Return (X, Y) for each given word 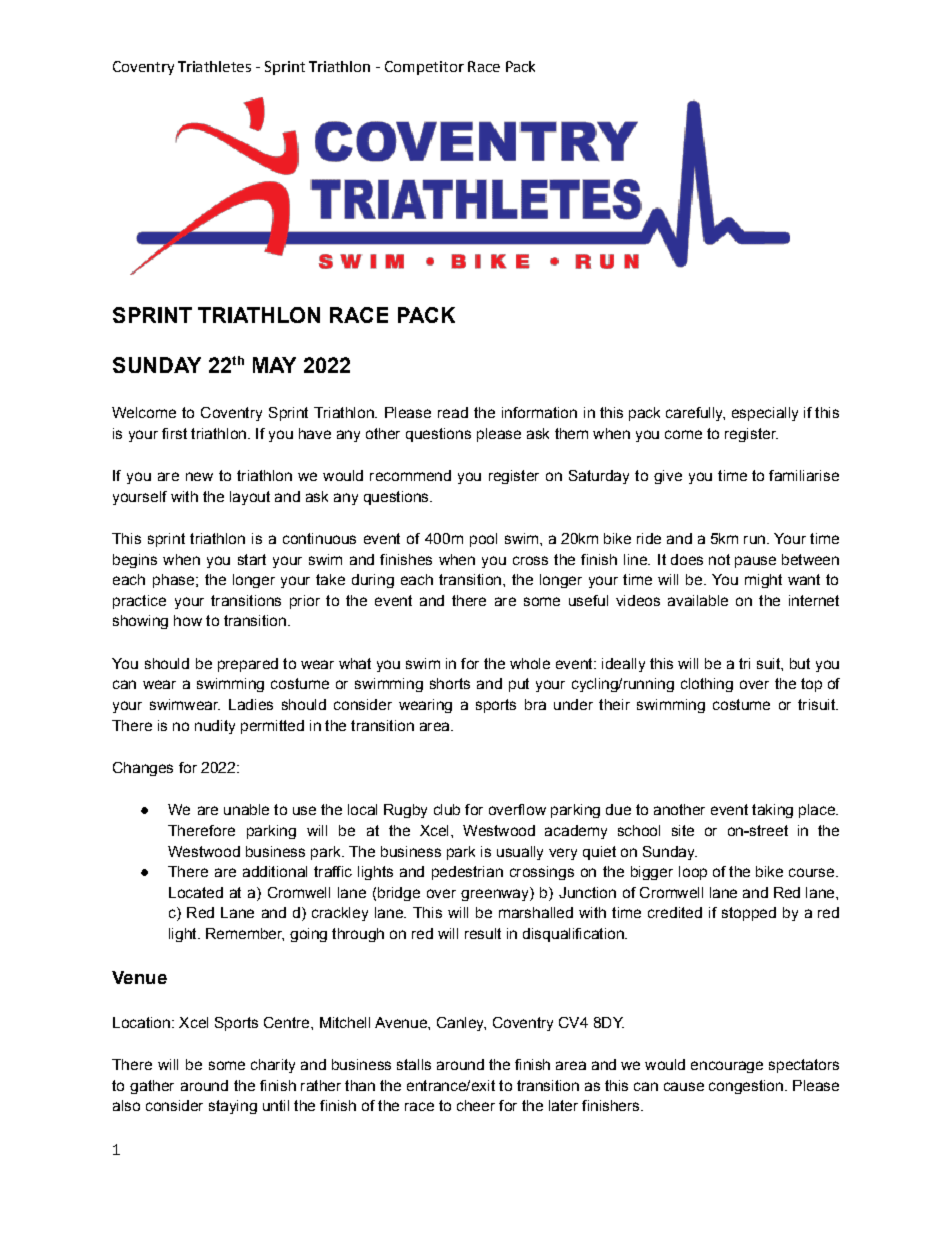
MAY (274, 365)
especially (765, 414)
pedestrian (467, 873)
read (453, 412)
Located (196, 892)
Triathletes (214, 66)
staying (233, 1107)
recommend (410, 475)
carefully (695, 414)
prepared (248, 665)
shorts (450, 683)
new (199, 476)
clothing (707, 685)
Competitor (424, 68)
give (668, 477)
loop (693, 873)
